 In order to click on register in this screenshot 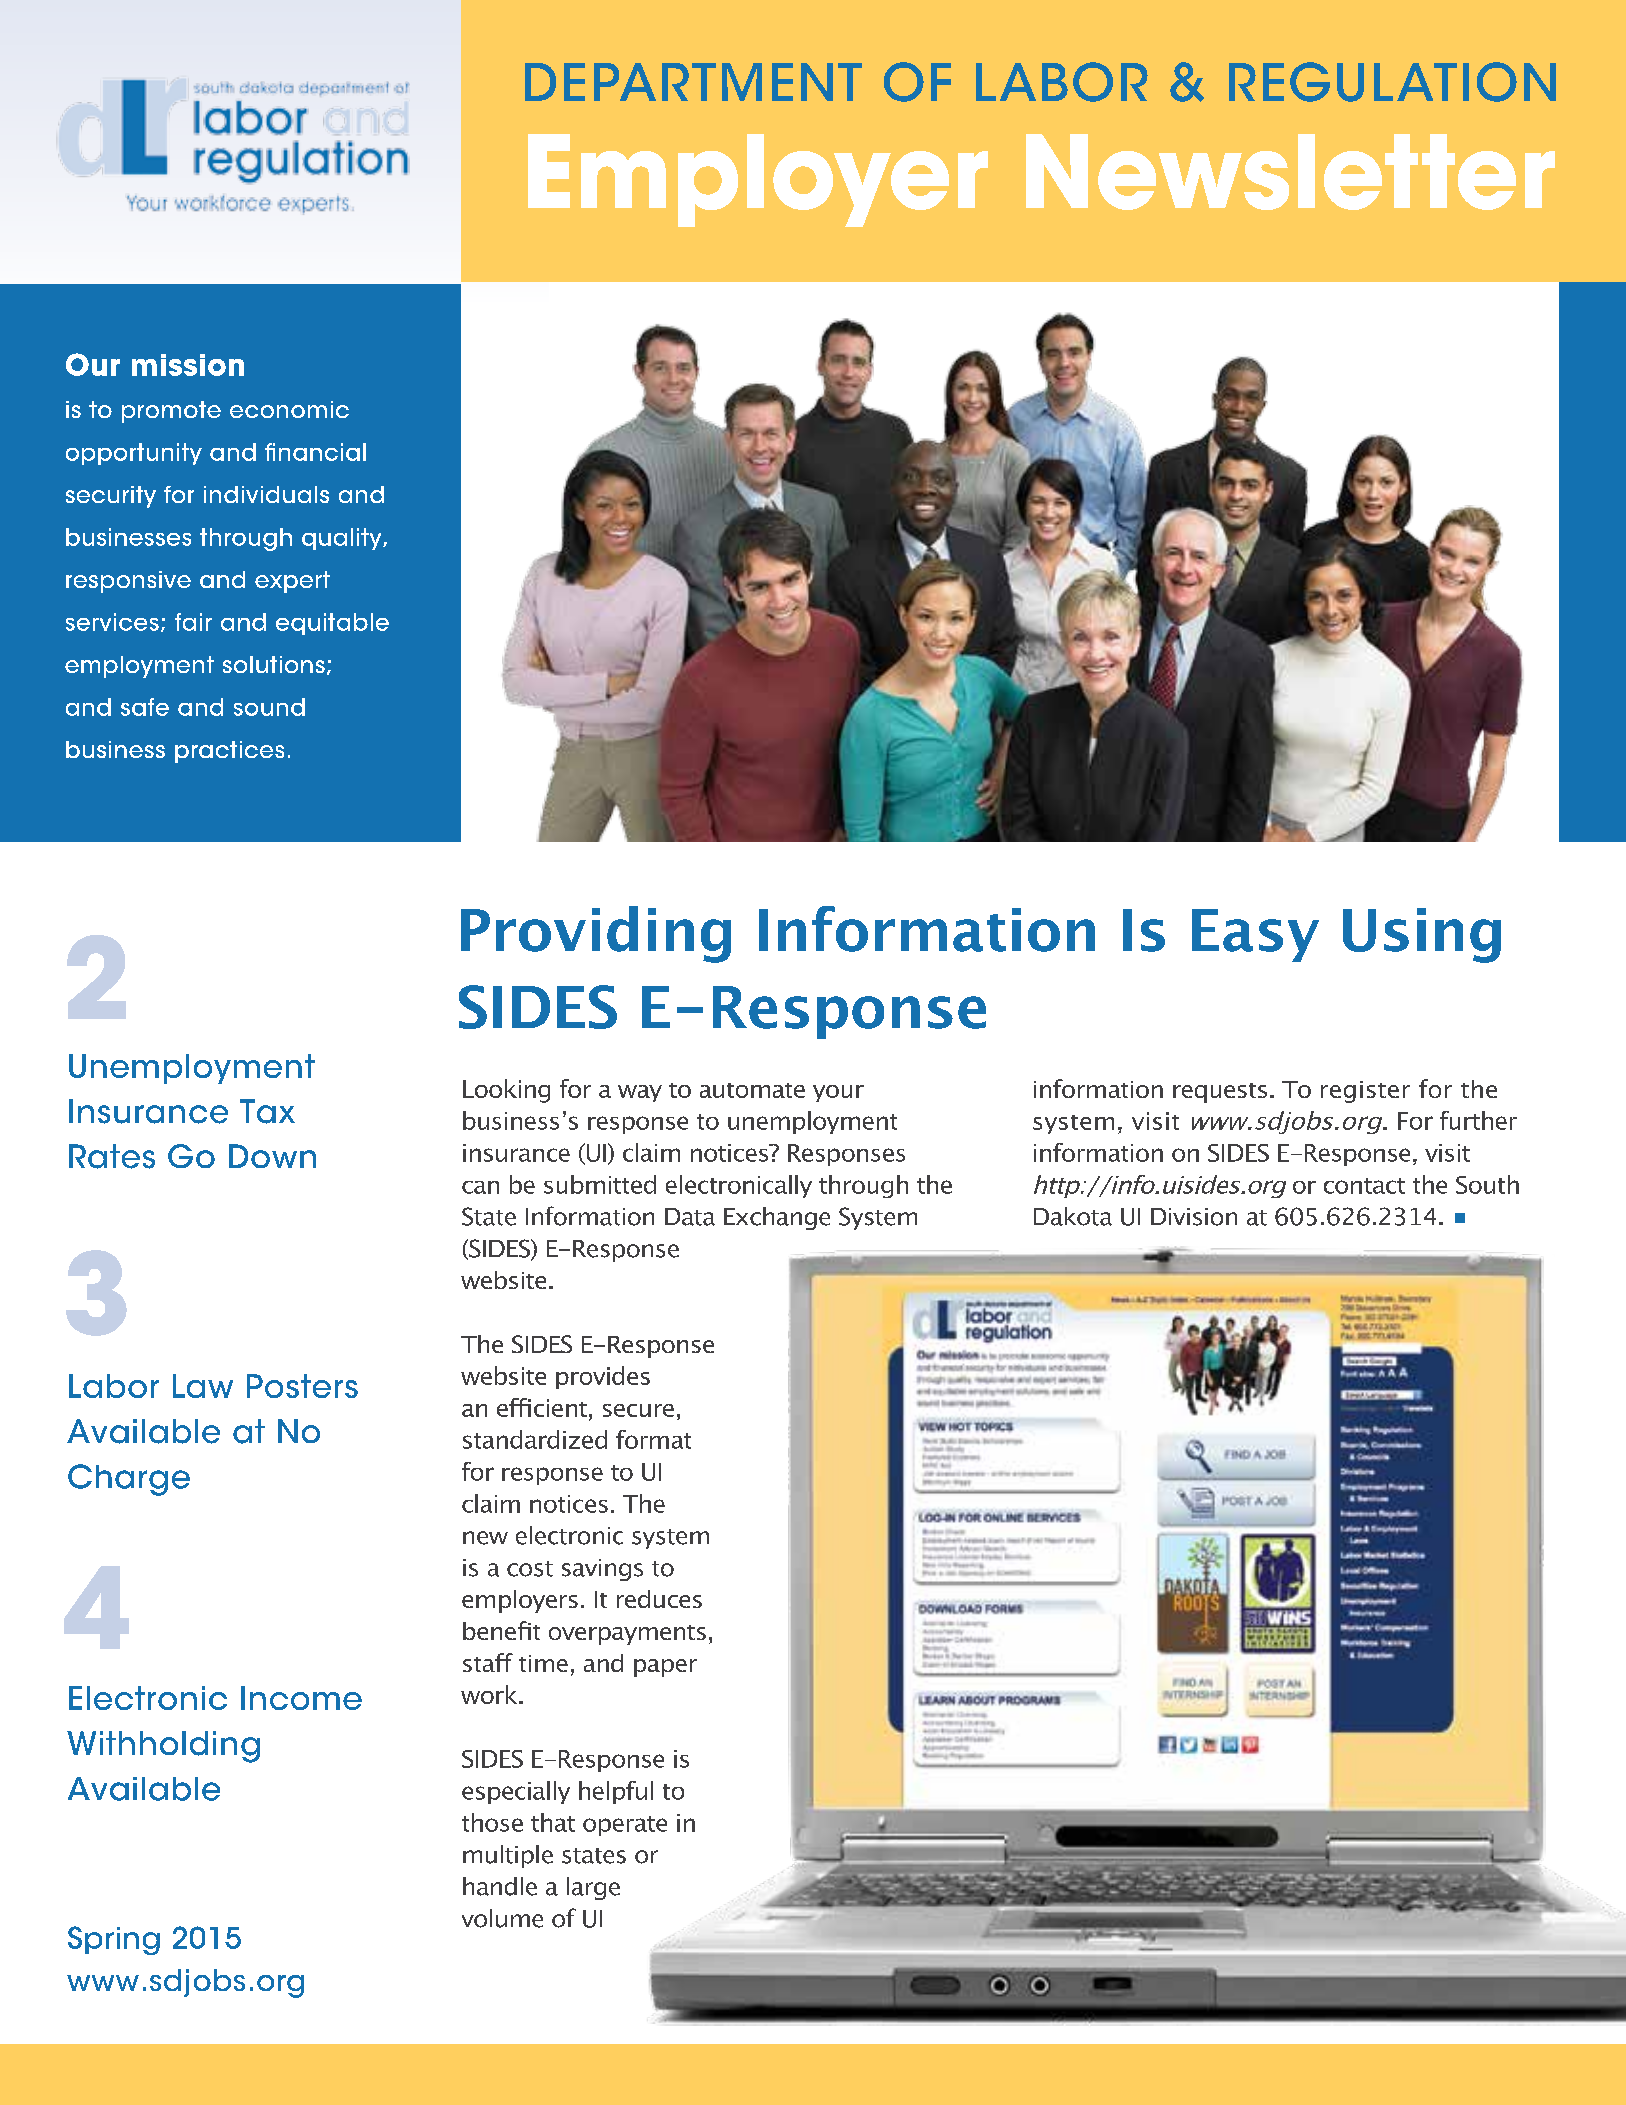, I will do `click(1365, 1092)`.
